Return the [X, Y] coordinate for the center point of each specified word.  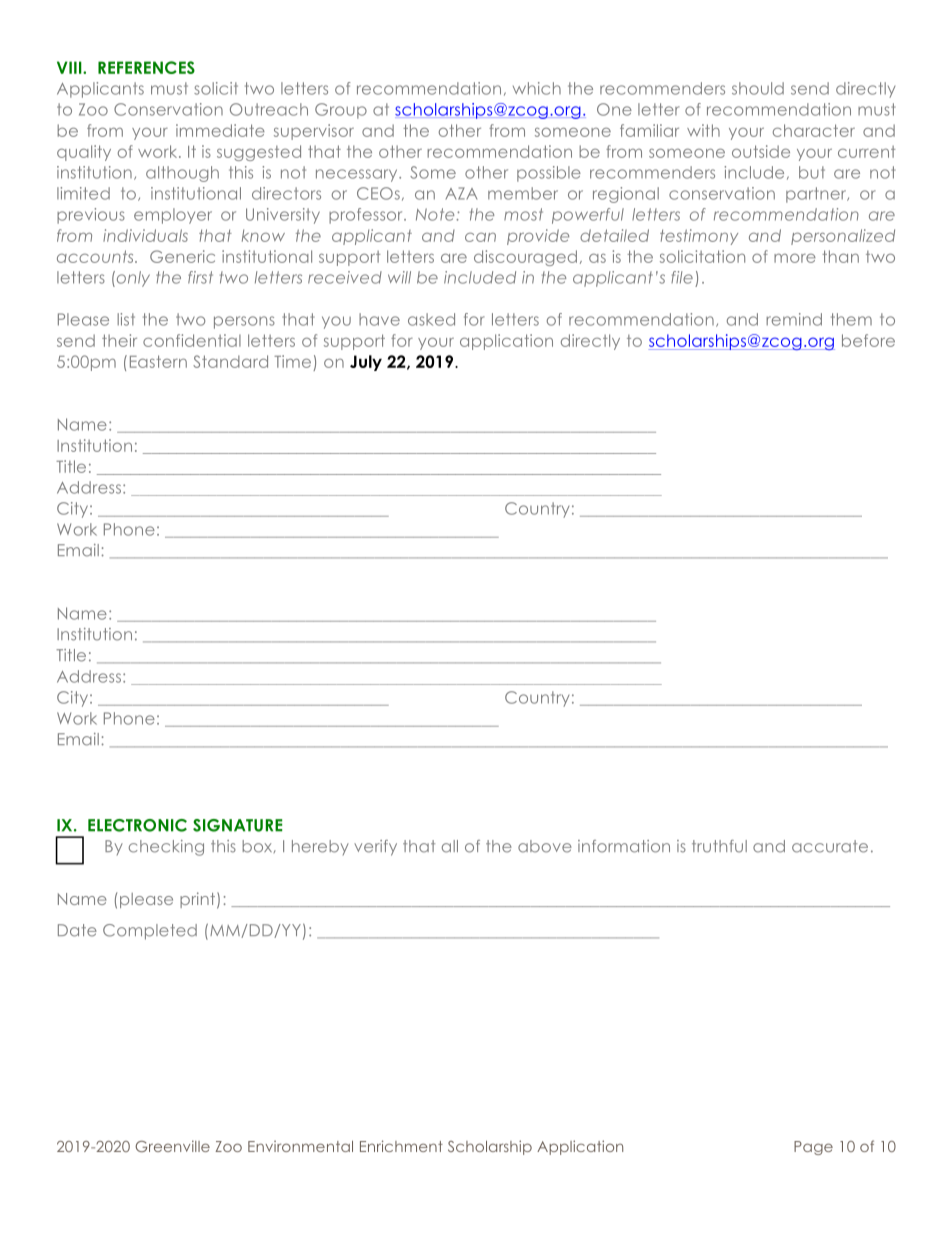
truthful [719, 846]
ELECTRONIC [137, 825]
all [450, 846]
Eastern [158, 361]
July [366, 363]
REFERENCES [146, 67]
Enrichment [401, 1146]
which [537, 88]
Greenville [172, 1146]
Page [813, 1148]
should [758, 88]
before [868, 340]
